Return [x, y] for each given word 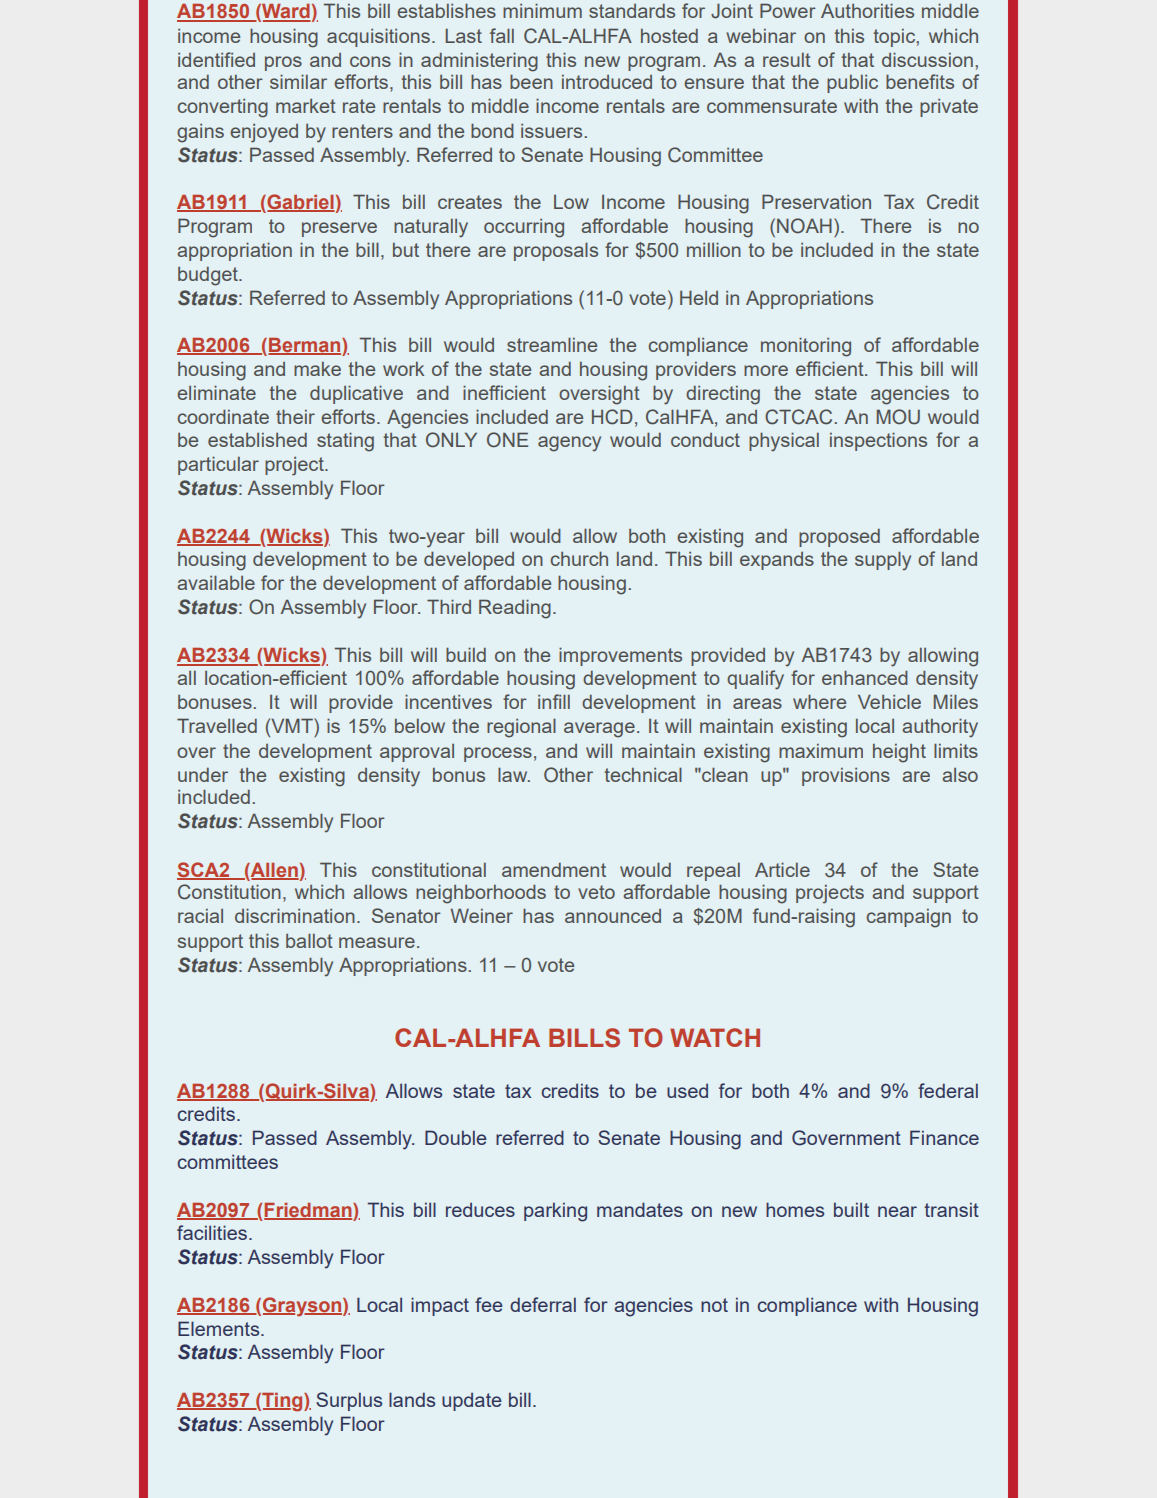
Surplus [349, 1401]
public [852, 84]
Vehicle [889, 701]
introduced [607, 82]
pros [283, 63]
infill [554, 701]
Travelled [217, 725]
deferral [543, 1304]
